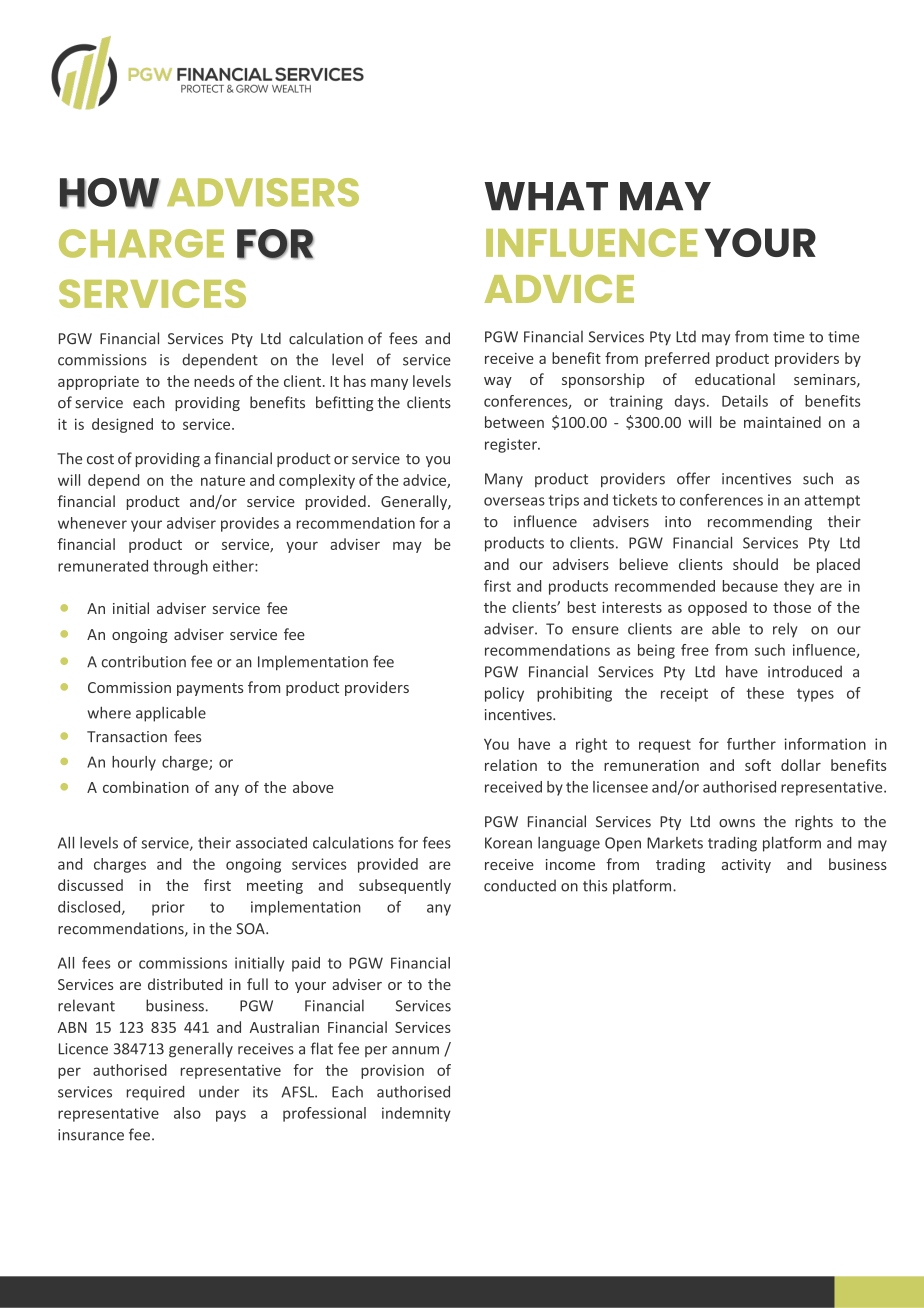  I want to click on policy, so click(504, 694).
